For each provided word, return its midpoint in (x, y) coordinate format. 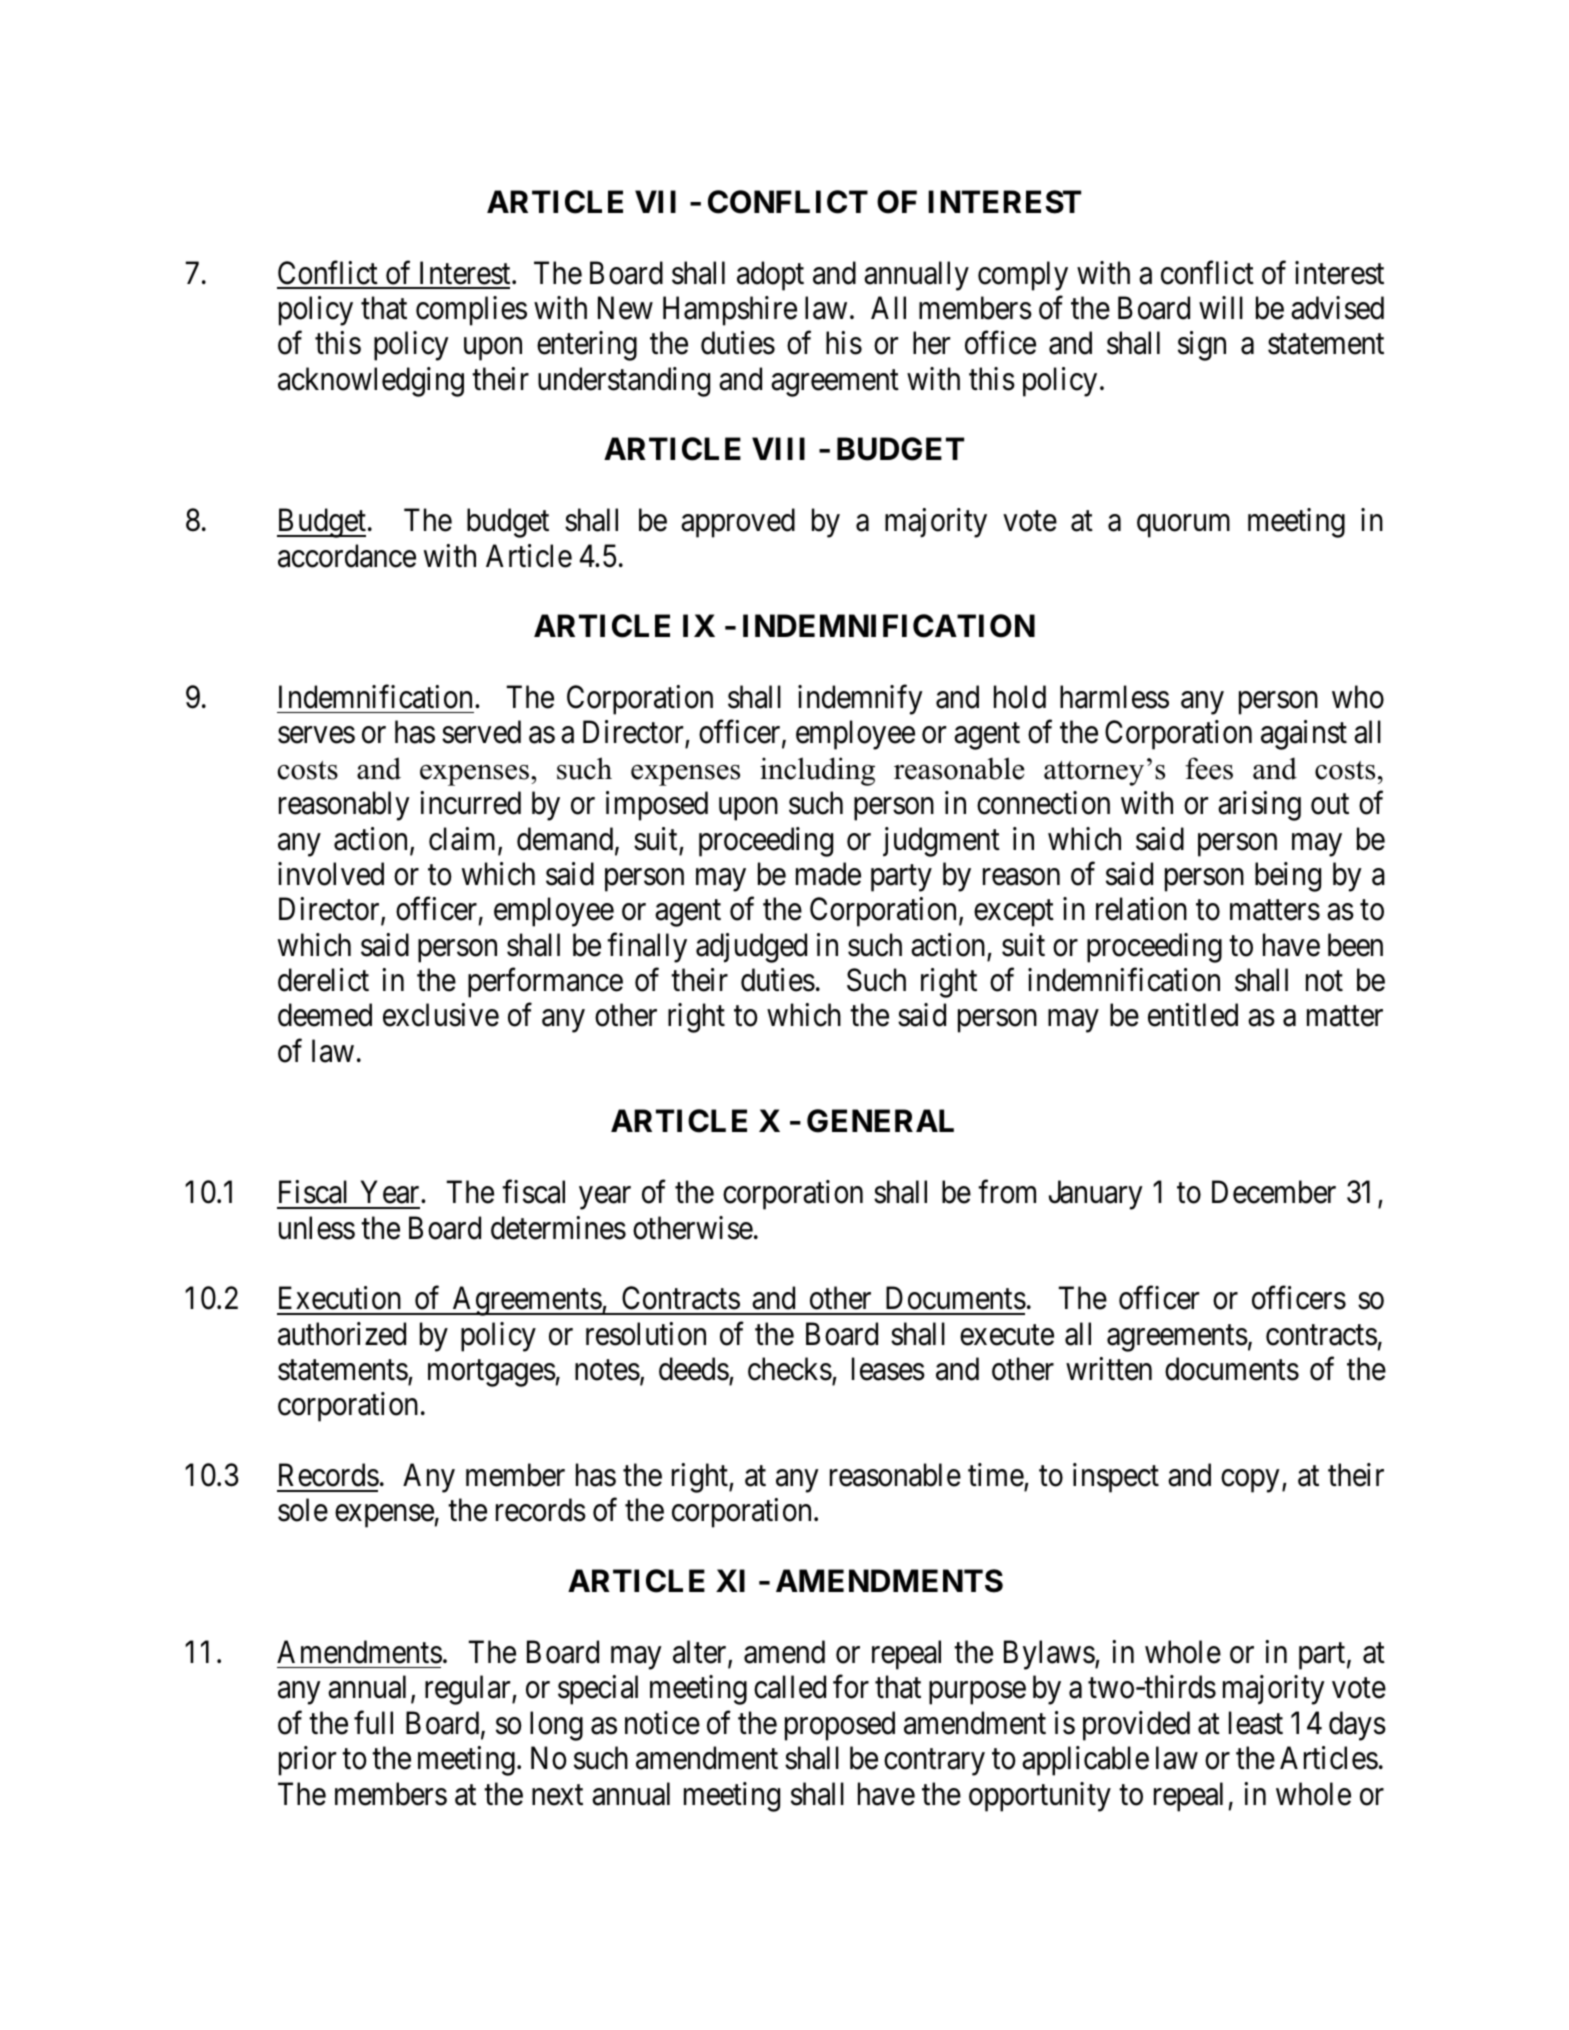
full (373, 1722)
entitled (1193, 1015)
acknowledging (371, 382)
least (1256, 1723)
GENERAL (880, 1121)
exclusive (441, 1015)
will (1221, 307)
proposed (840, 1726)
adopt (770, 276)
